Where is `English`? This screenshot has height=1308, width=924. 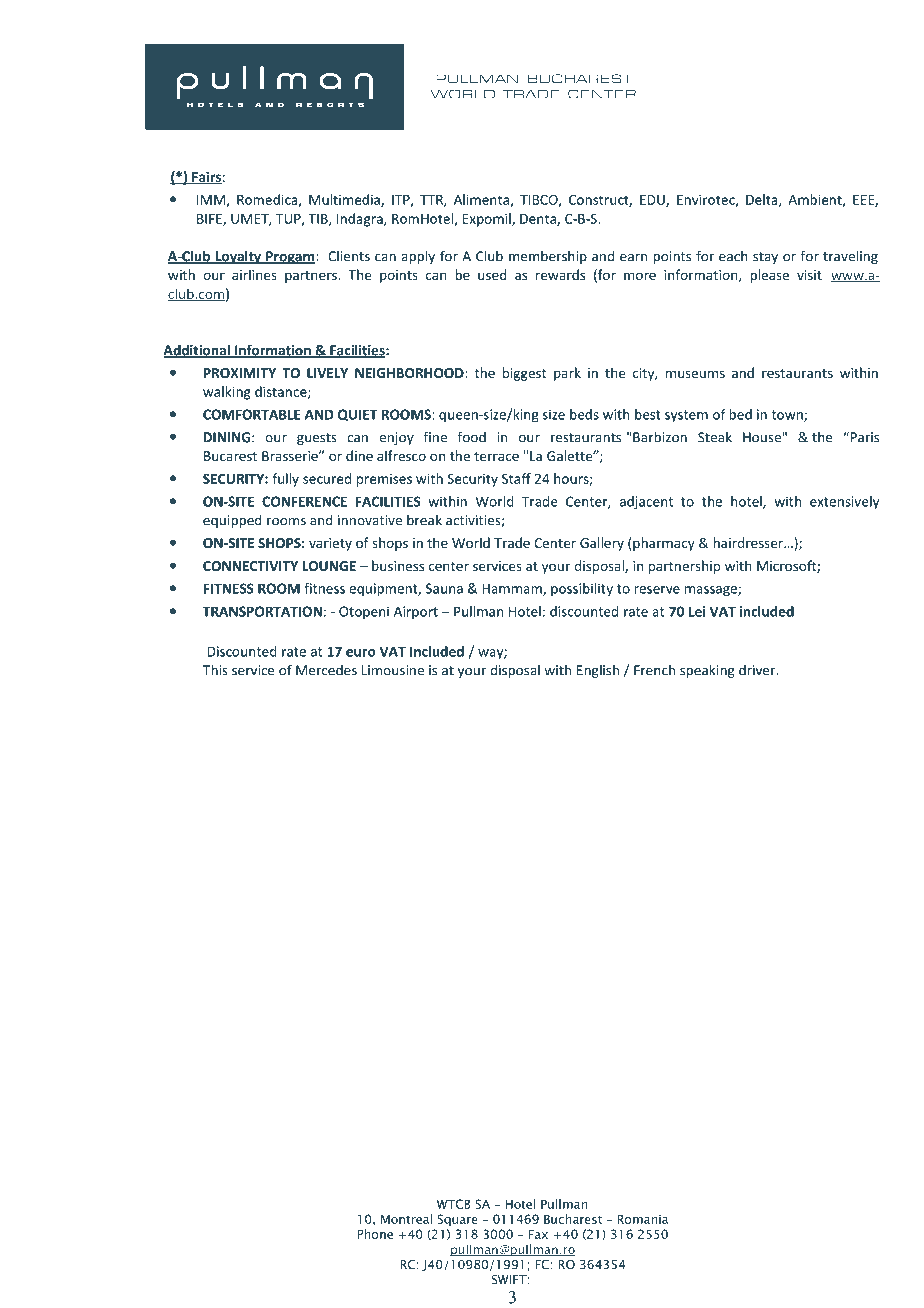 English is located at coordinates (598, 671).
